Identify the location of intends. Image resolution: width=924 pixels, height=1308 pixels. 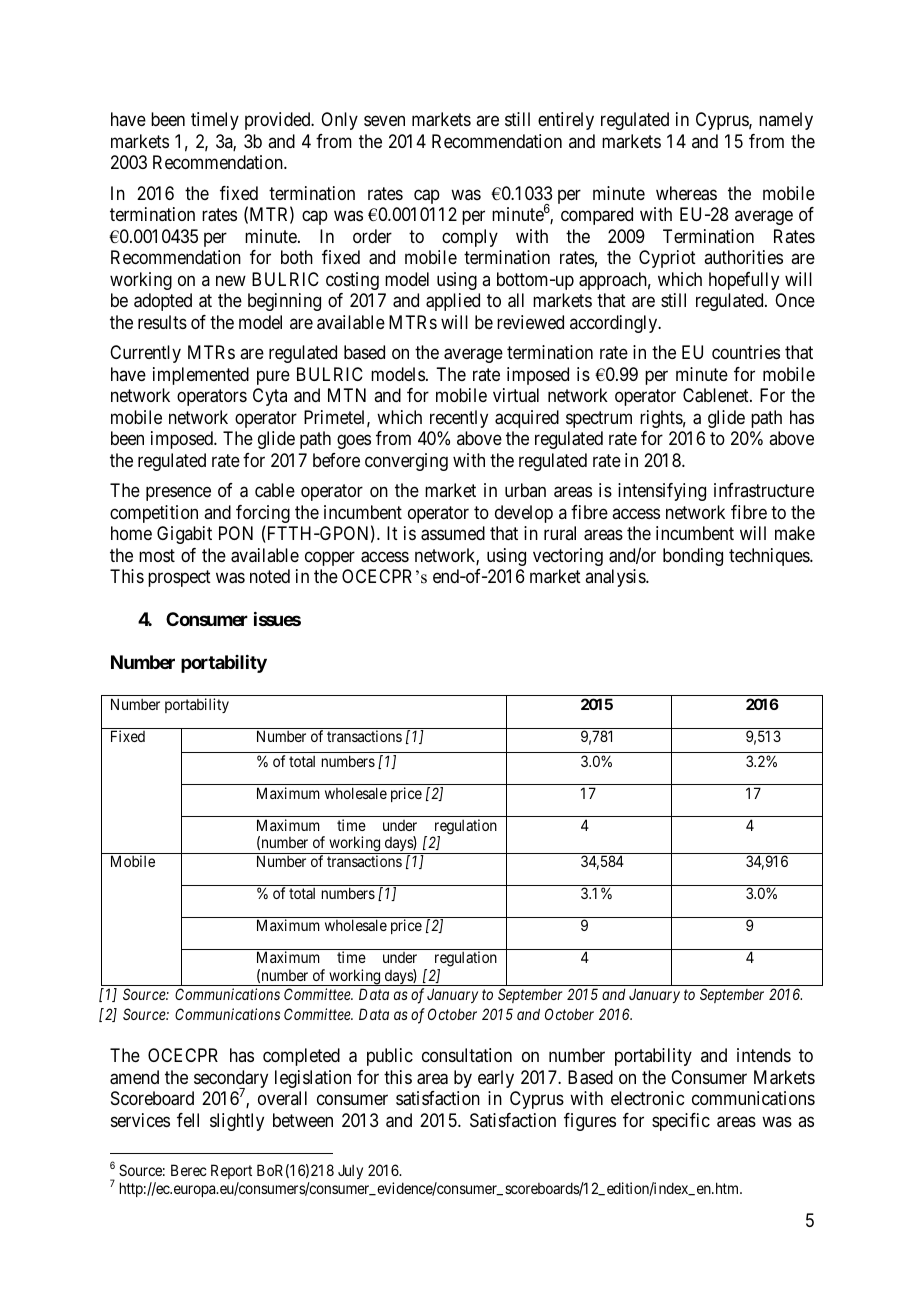
(764, 1055).
